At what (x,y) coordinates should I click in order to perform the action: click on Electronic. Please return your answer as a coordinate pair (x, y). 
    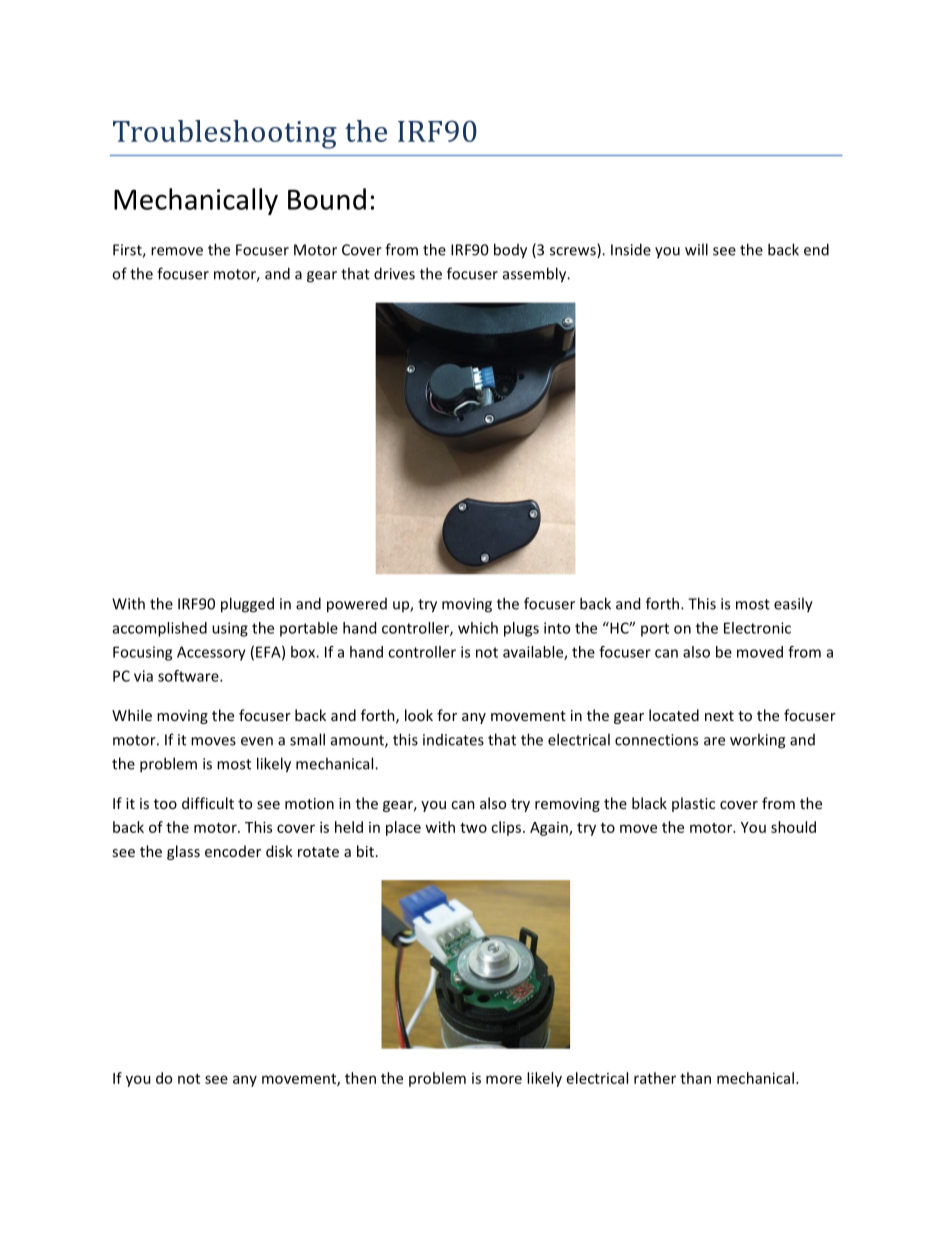
    Looking at the image, I should click on (757, 628).
